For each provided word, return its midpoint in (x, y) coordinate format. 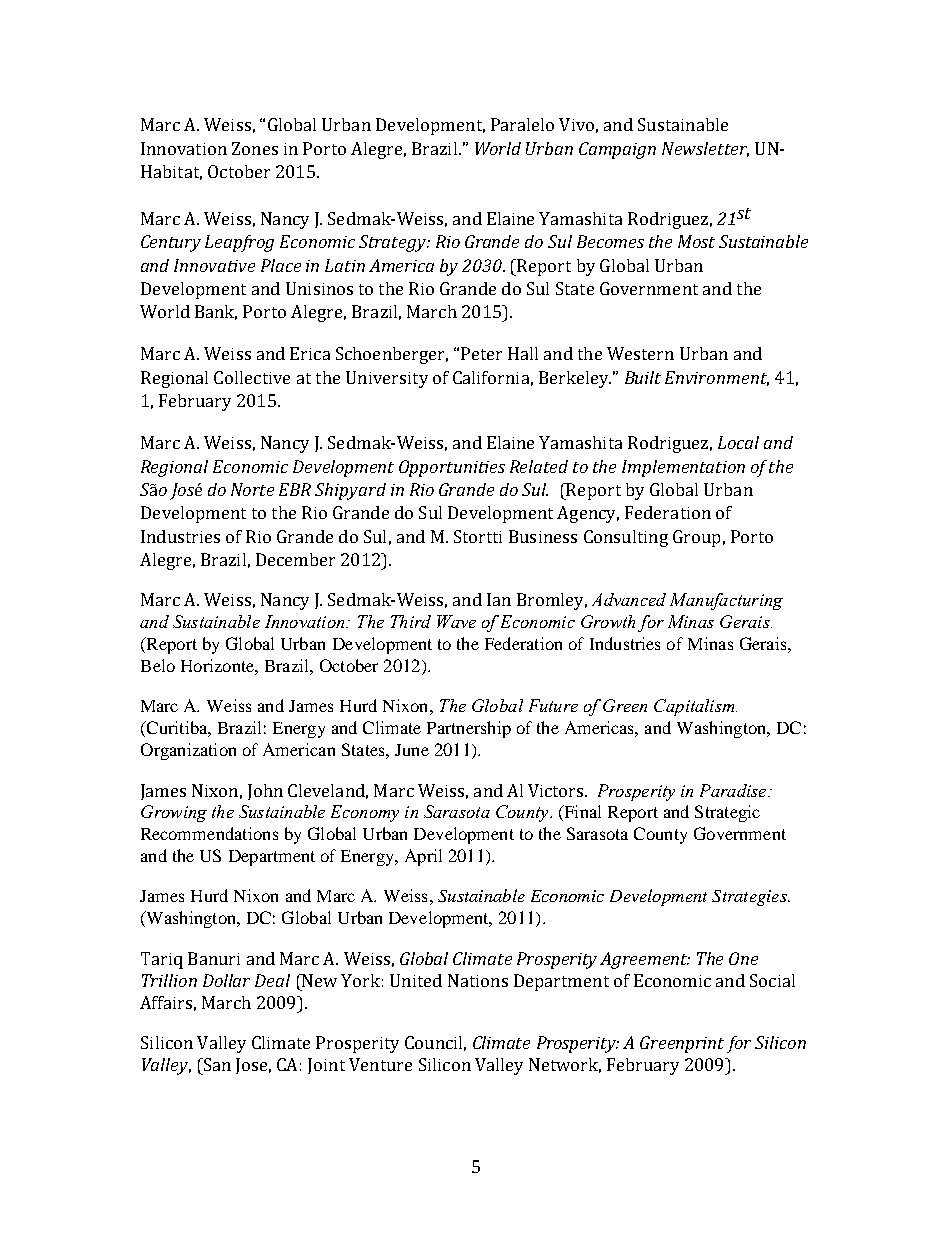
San (216, 1064)
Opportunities (452, 468)
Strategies (750, 898)
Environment (717, 378)
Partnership (469, 729)
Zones (255, 148)
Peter (481, 353)
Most (696, 241)
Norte (252, 489)
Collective (252, 377)
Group (696, 538)
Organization (188, 751)
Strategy (393, 243)
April (423, 857)
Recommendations (209, 833)
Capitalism (695, 707)
